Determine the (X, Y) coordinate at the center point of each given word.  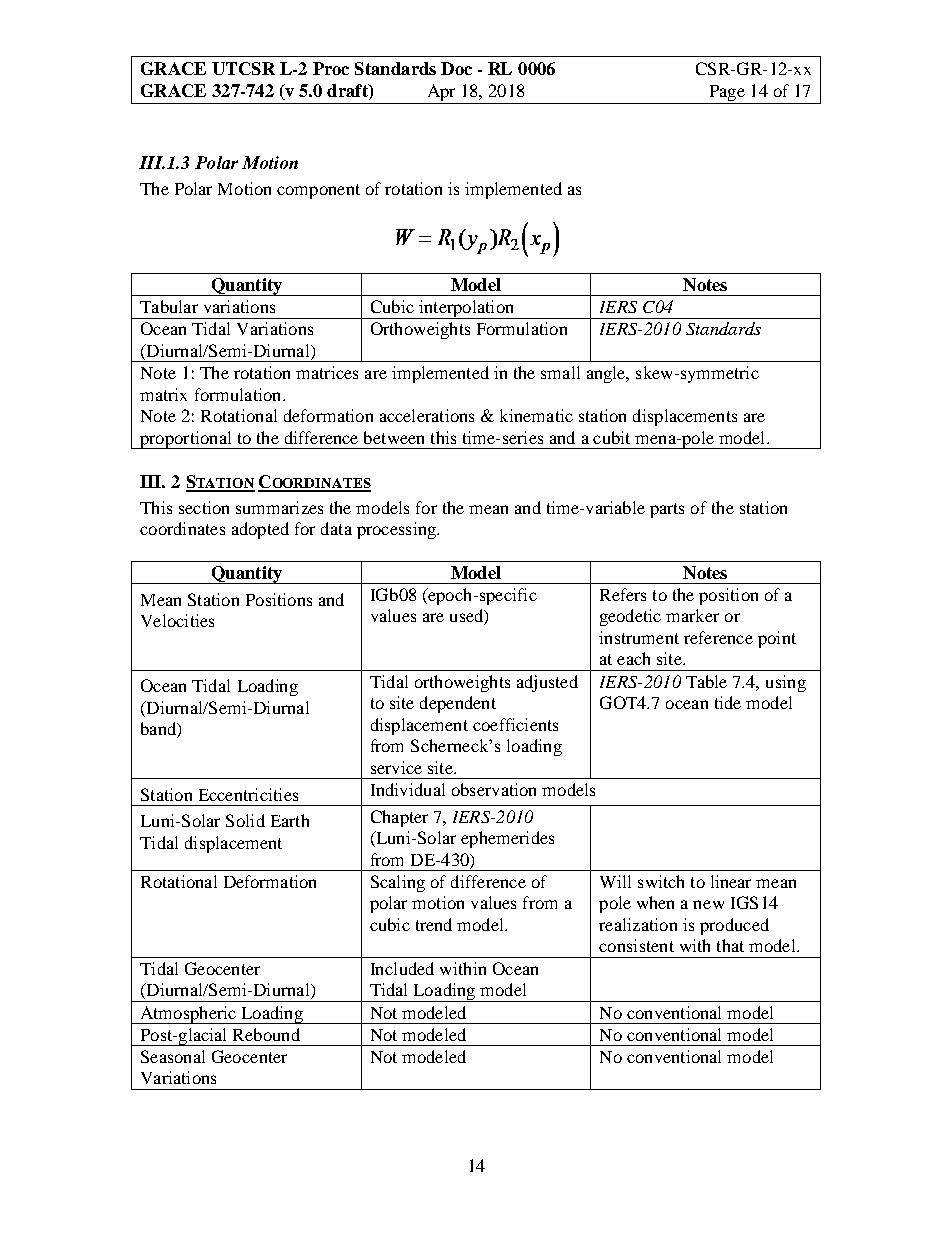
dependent (458, 704)
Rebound (266, 1034)
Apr (441, 92)
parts (667, 510)
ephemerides (507, 839)
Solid (245, 820)
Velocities (177, 620)
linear (731, 881)
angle (607, 374)
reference (718, 637)
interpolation (466, 309)
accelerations (427, 415)
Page (727, 93)
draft (348, 90)
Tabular (169, 306)
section (204, 507)
